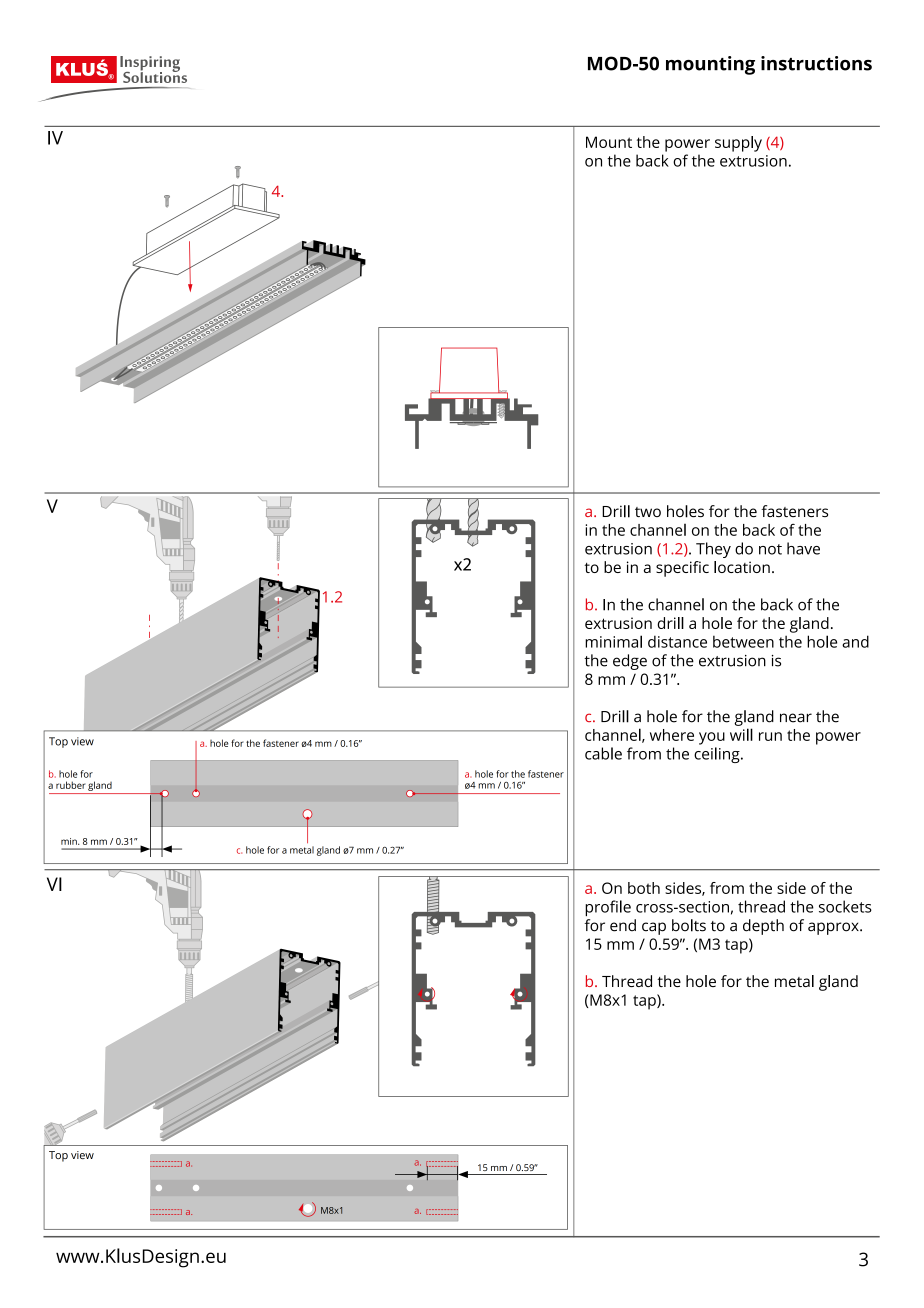  What do you see at coordinates (648, 512) in the document?
I see `two` at bounding box center [648, 512].
